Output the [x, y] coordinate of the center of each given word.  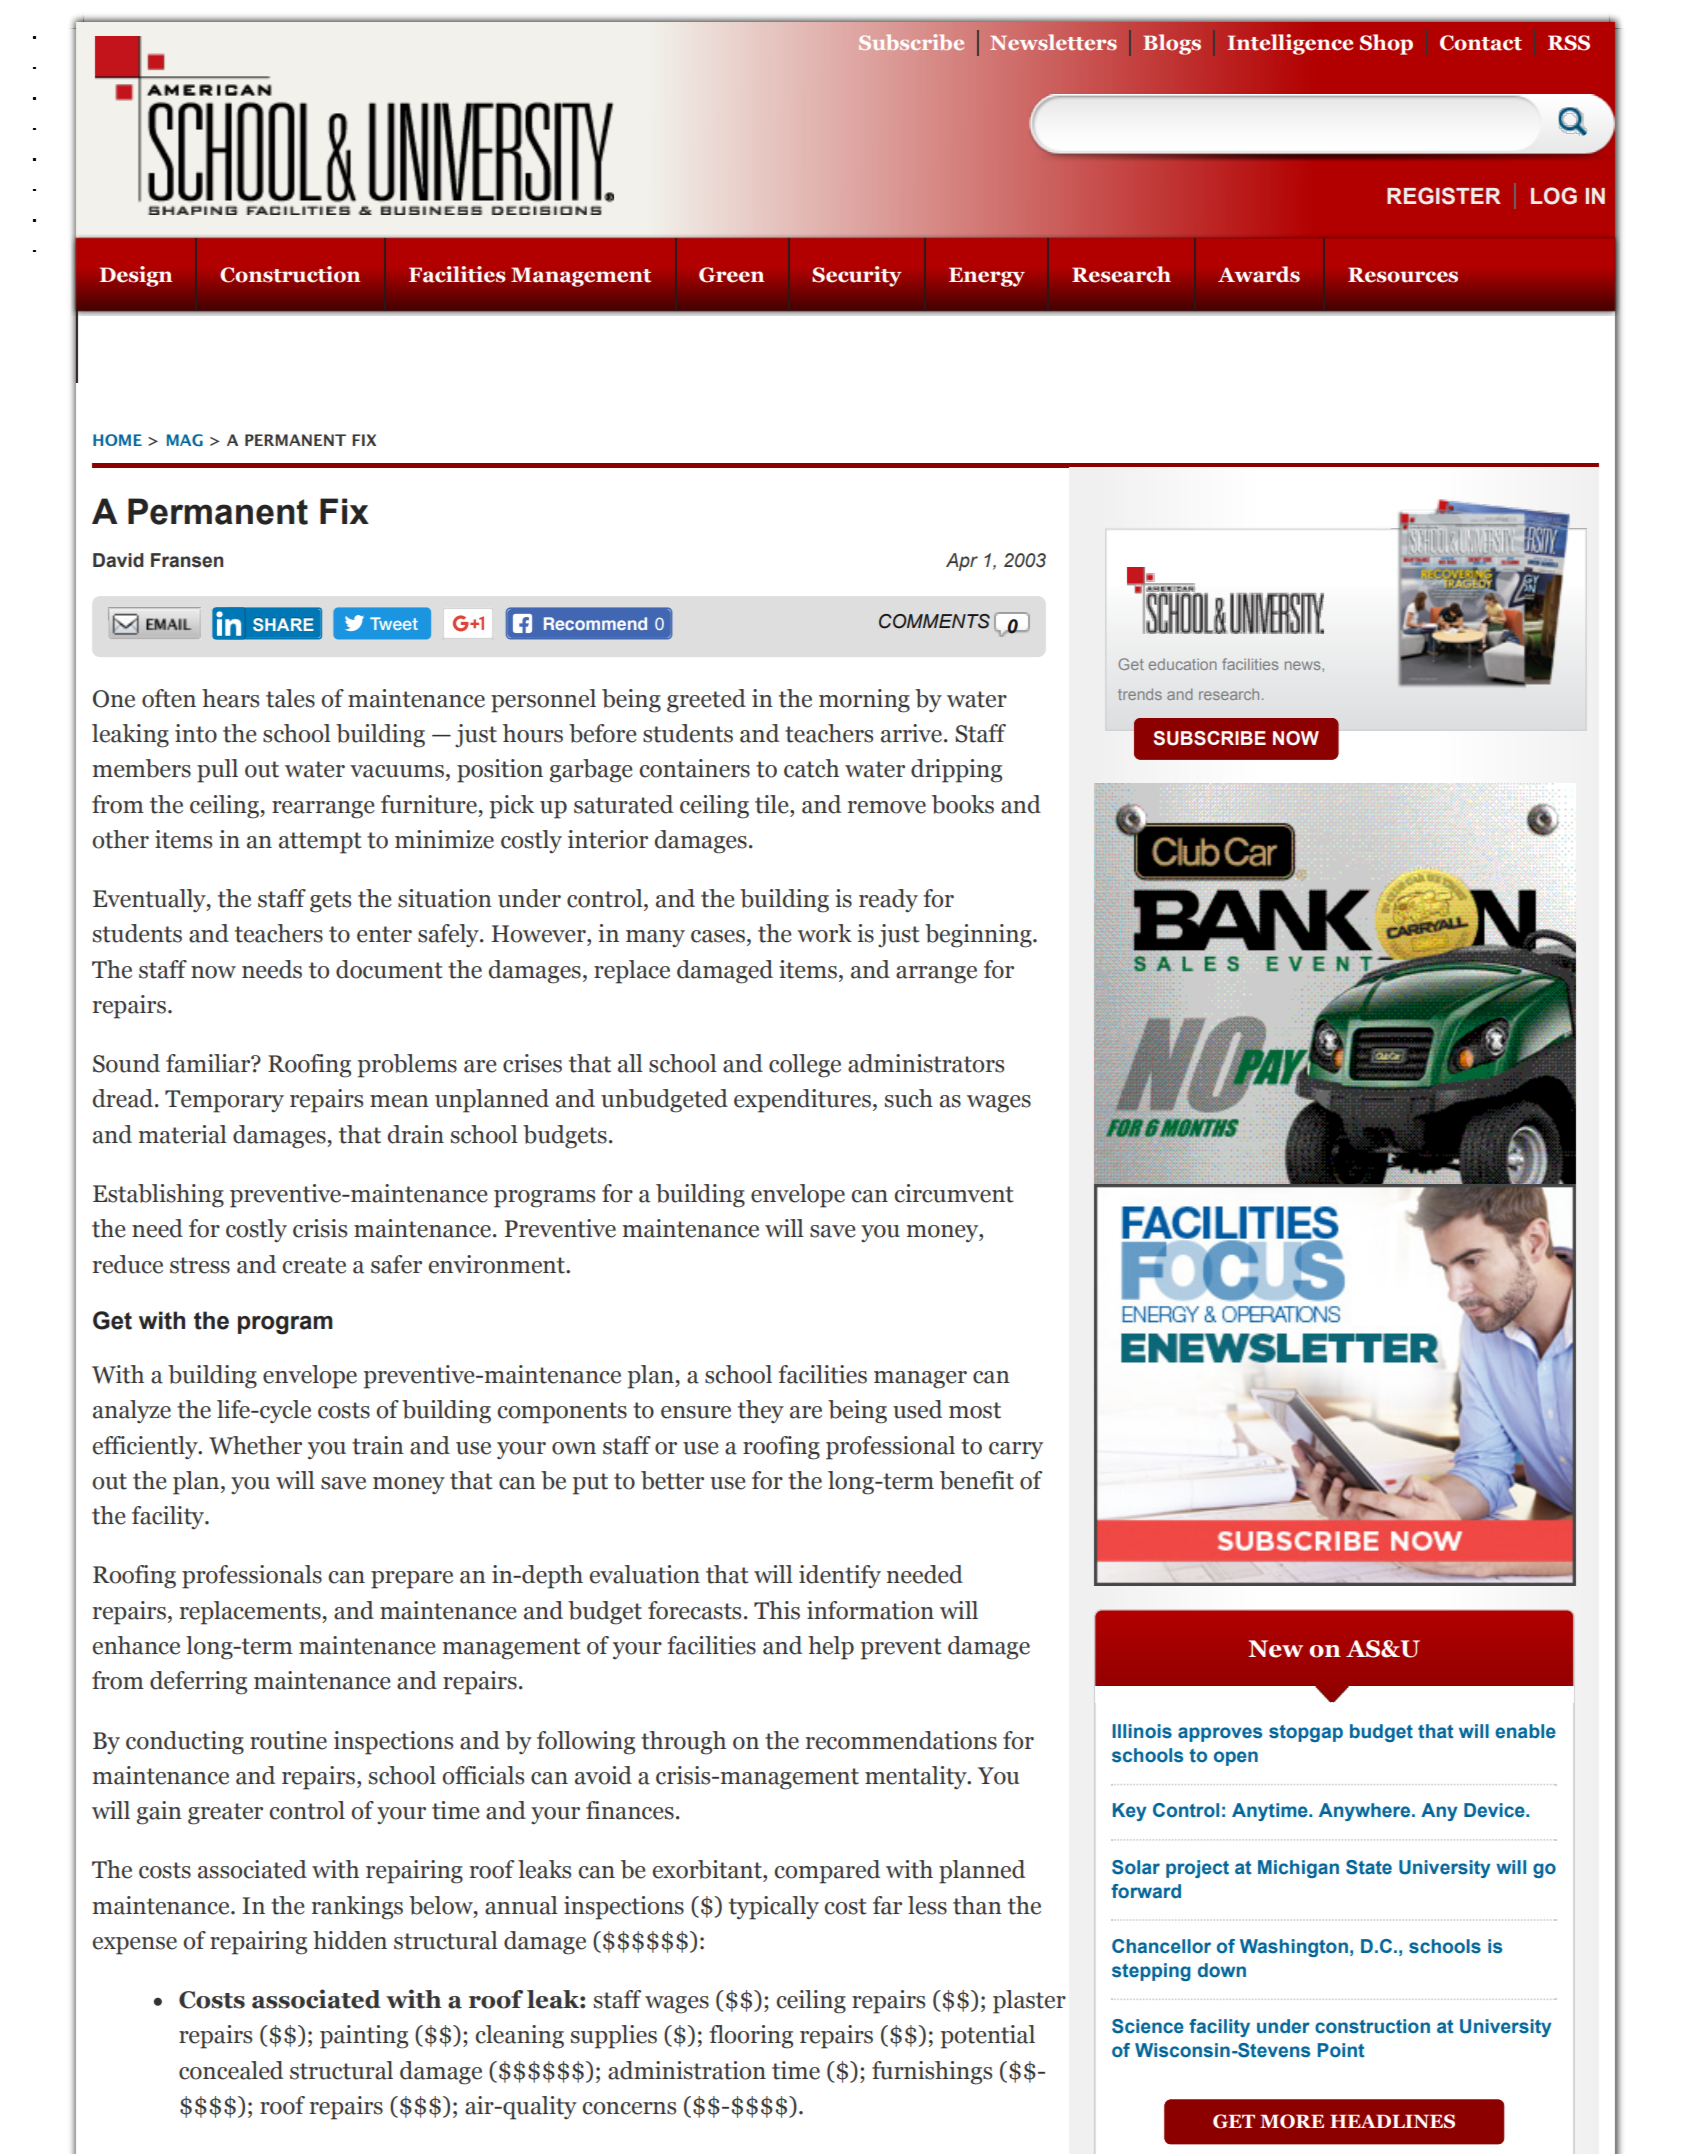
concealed [231, 2070]
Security [857, 276]
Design [135, 276]
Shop [1386, 44]
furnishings [932, 2073]
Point [1341, 2050]
